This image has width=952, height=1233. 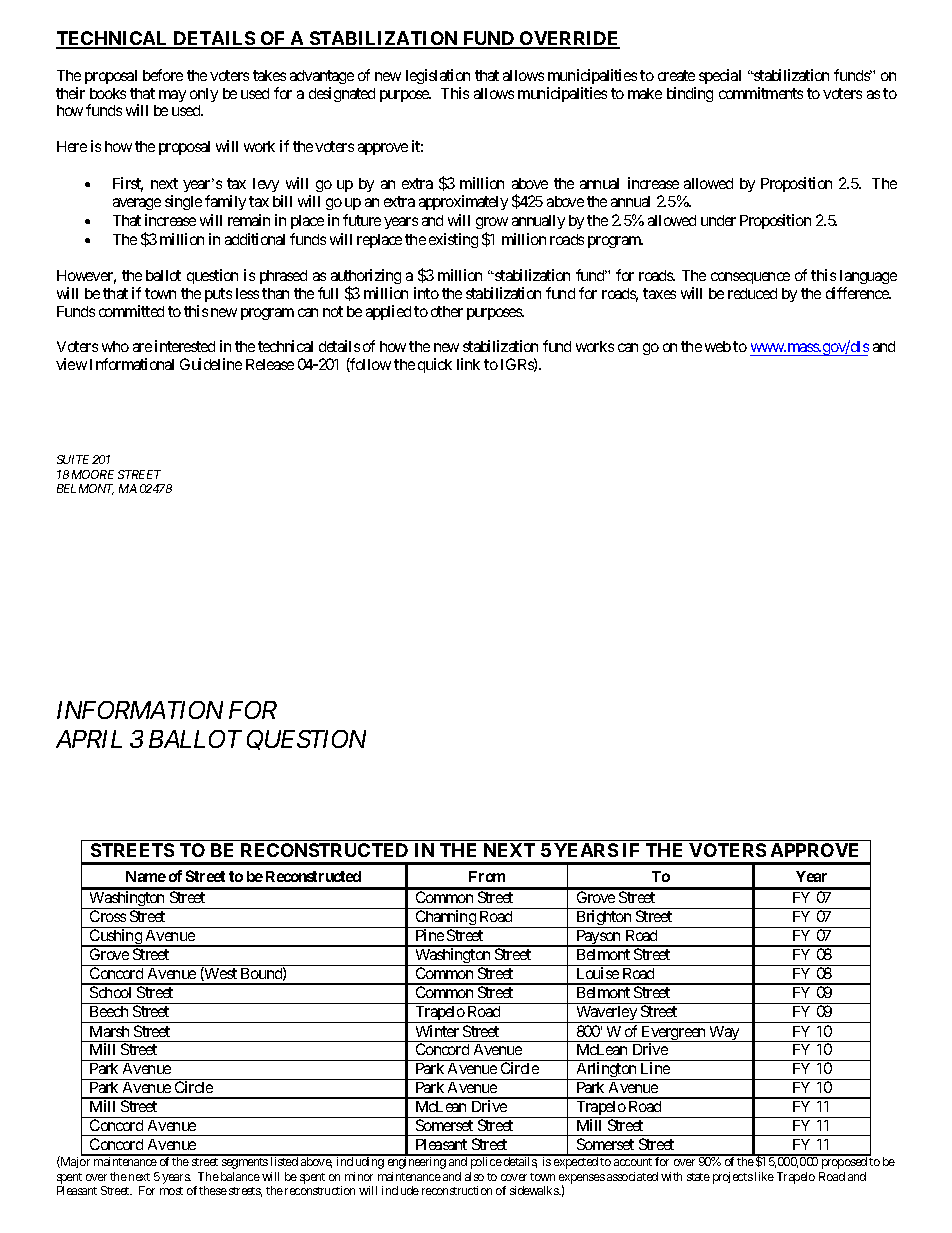 What do you see at coordinates (474, 1176) in the image?
I see `also` at bounding box center [474, 1176].
